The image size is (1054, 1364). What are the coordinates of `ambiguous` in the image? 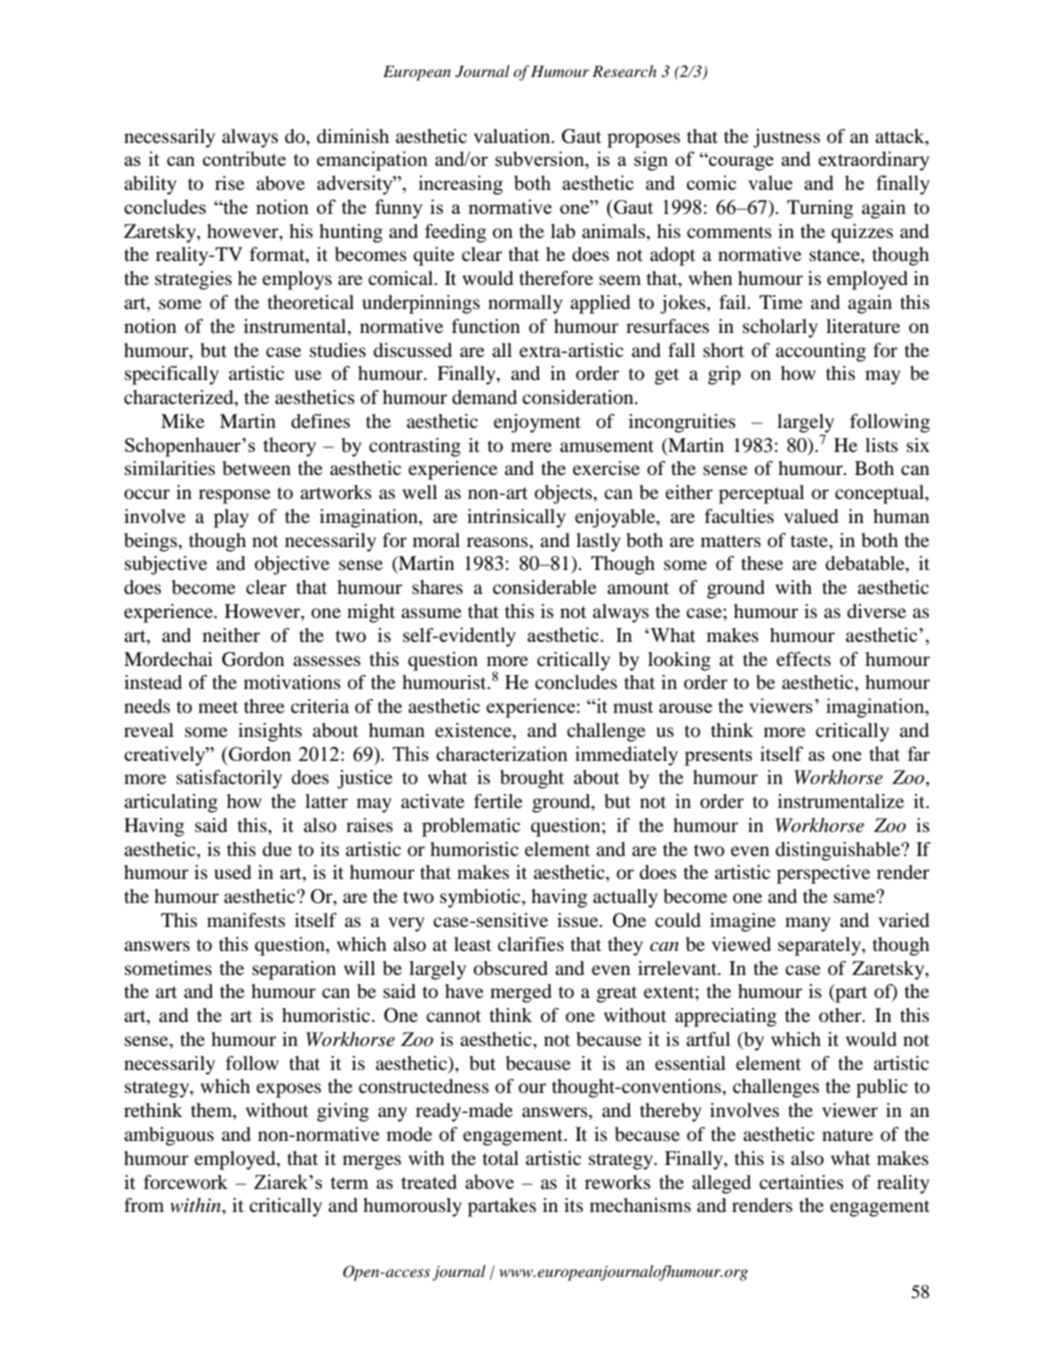 It's located at (169, 1136).
